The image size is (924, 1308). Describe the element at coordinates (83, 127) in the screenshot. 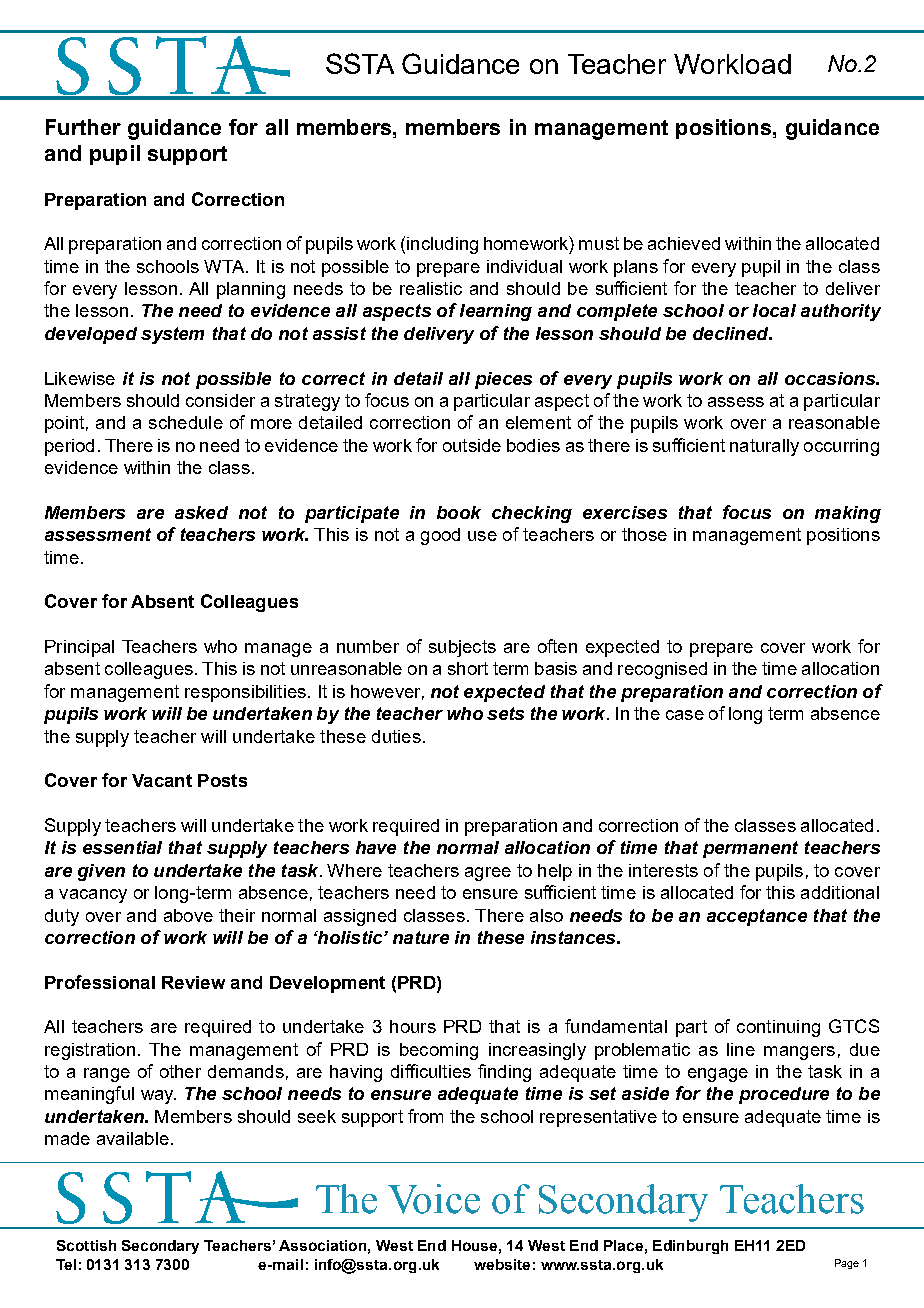

I see `Further` at that location.
